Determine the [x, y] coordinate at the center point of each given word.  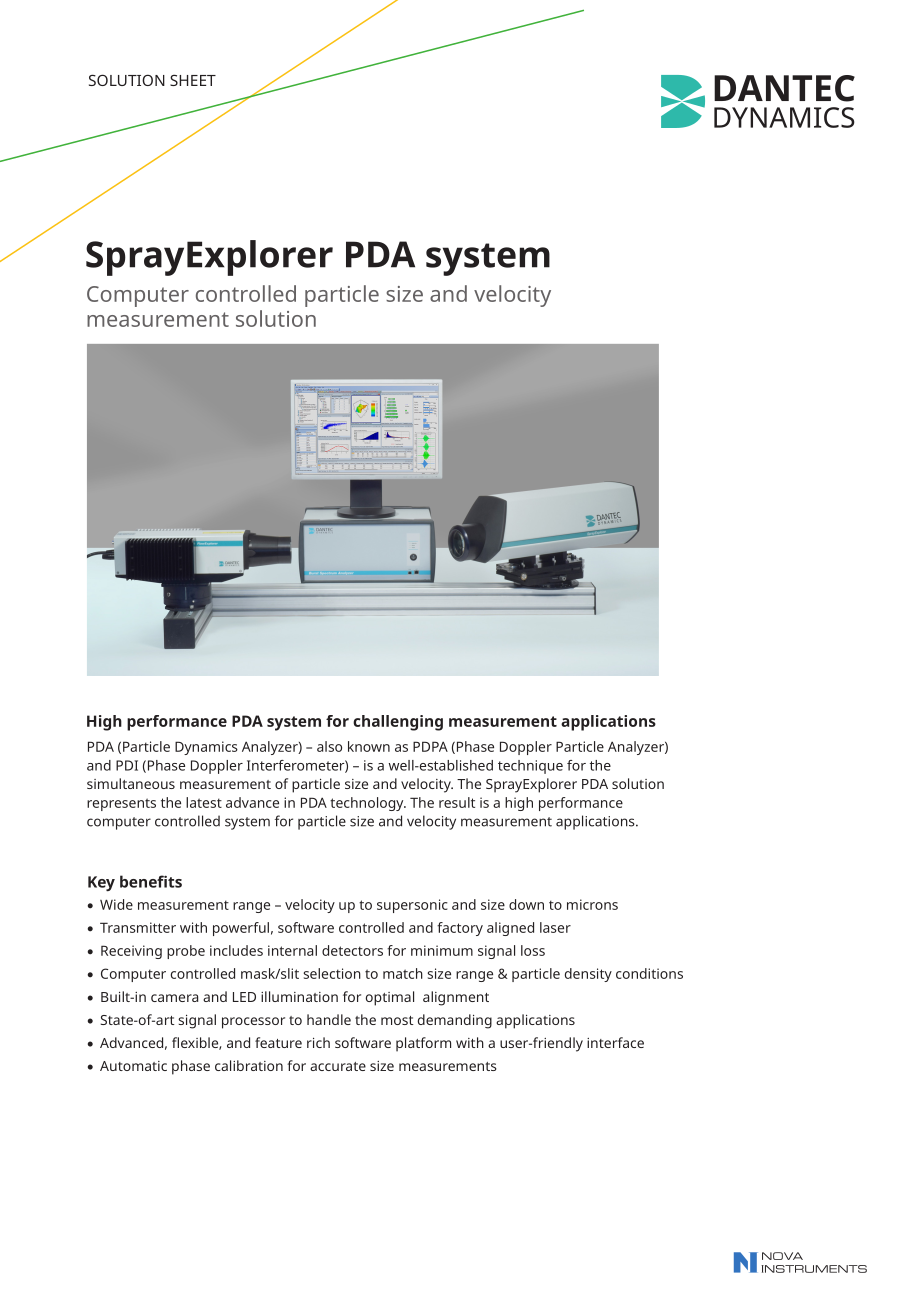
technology [368, 804]
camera [174, 998]
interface [615, 1042]
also [329, 746]
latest [204, 802]
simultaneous [131, 783]
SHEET [193, 80]
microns [592, 904]
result [457, 802]
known [369, 746]
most [397, 1020]
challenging [398, 723]
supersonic [412, 906]
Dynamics [206, 748]
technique [530, 767]
